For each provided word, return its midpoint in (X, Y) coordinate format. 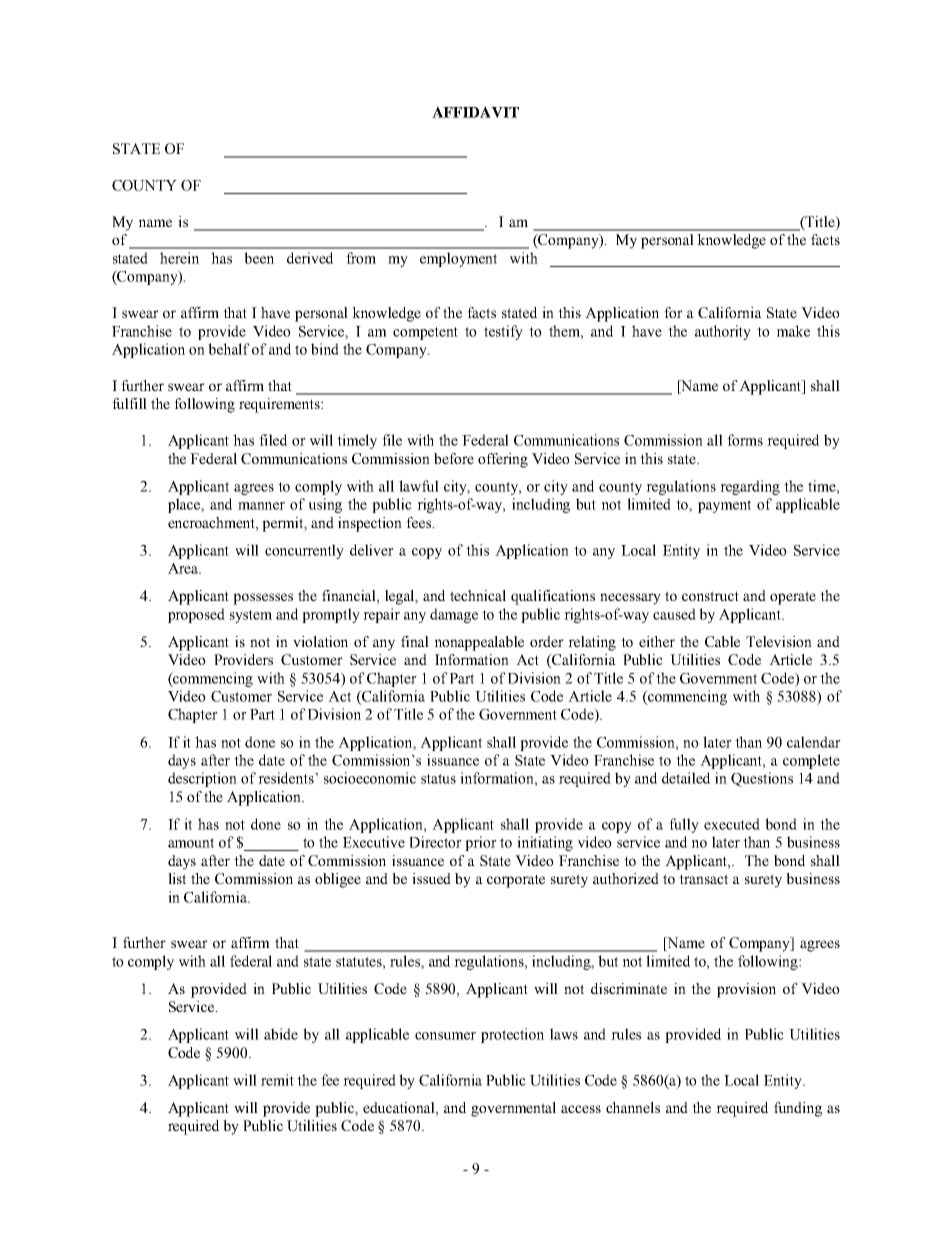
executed (732, 824)
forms (745, 440)
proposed (196, 615)
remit (277, 1080)
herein (179, 258)
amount (191, 843)
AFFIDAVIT (475, 112)
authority (723, 332)
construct (710, 596)
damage (454, 615)
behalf (229, 349)
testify (503, 332)
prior (481, 843)
